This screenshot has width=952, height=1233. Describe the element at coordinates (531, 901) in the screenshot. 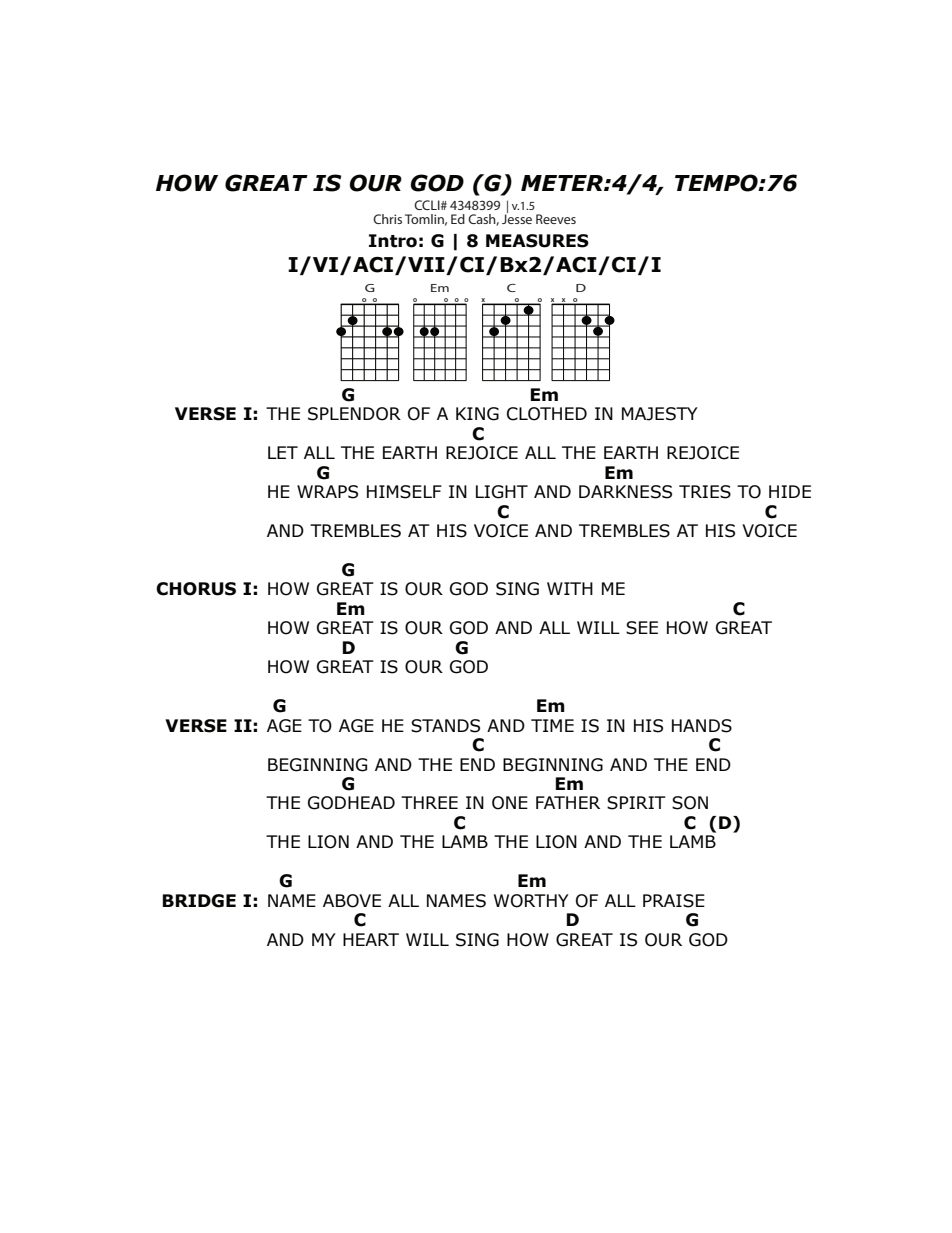

I see `WORTHY` at that location.
